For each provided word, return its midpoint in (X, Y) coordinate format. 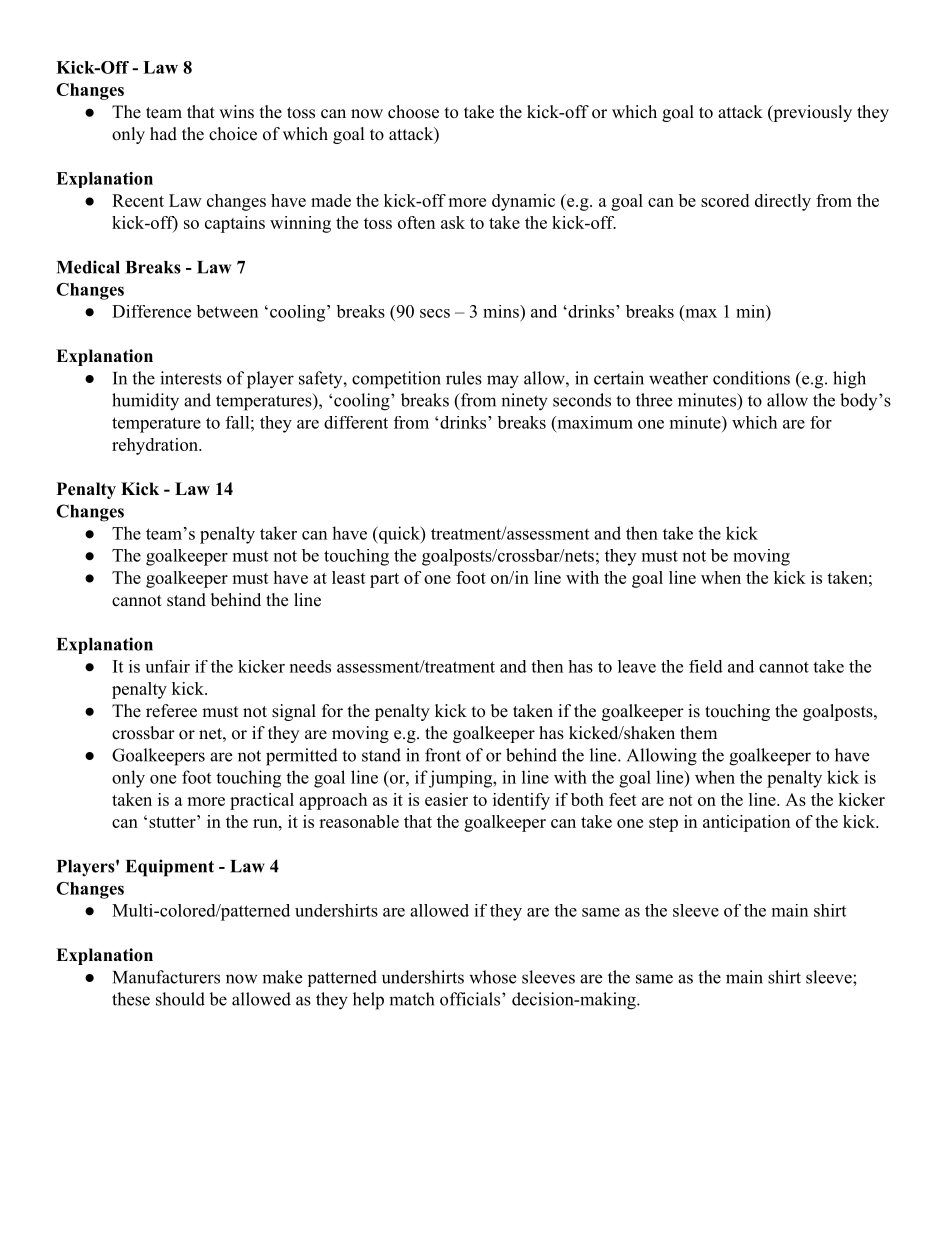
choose (413, 112)
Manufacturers (166, 977)
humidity (145, 402)
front (443, 755)
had (163, 134)
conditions (751, 378)
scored (725, 200)
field (706, 666)
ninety (524, 402)
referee (171, 711)
